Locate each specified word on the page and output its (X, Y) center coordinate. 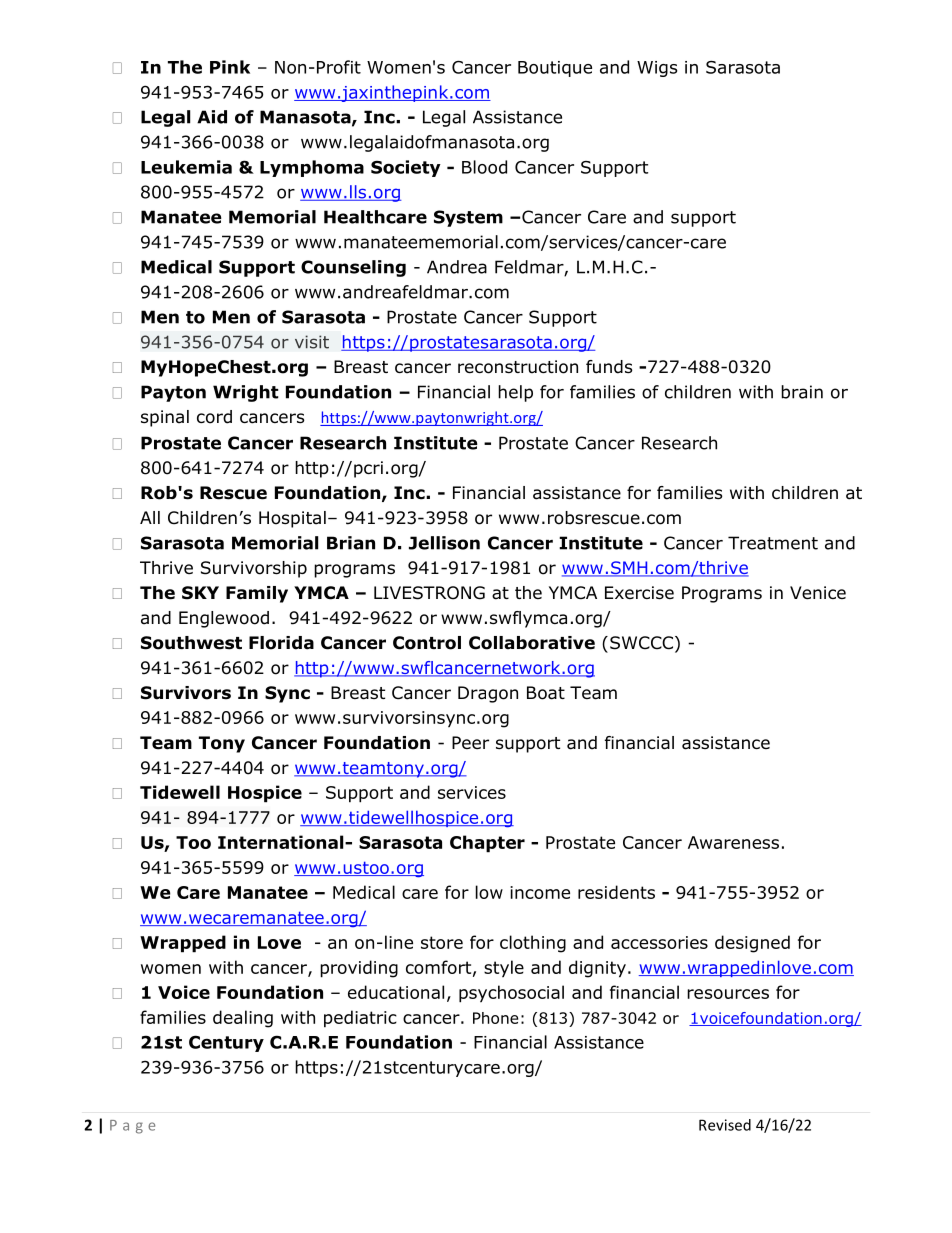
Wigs (657, 69)
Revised (725, 1125)
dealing (243, 1019)
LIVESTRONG (429, 593)
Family (257, 594)
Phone (495, 1018)
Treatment (773, 543)
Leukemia (186, 167)
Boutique (555, 69)
